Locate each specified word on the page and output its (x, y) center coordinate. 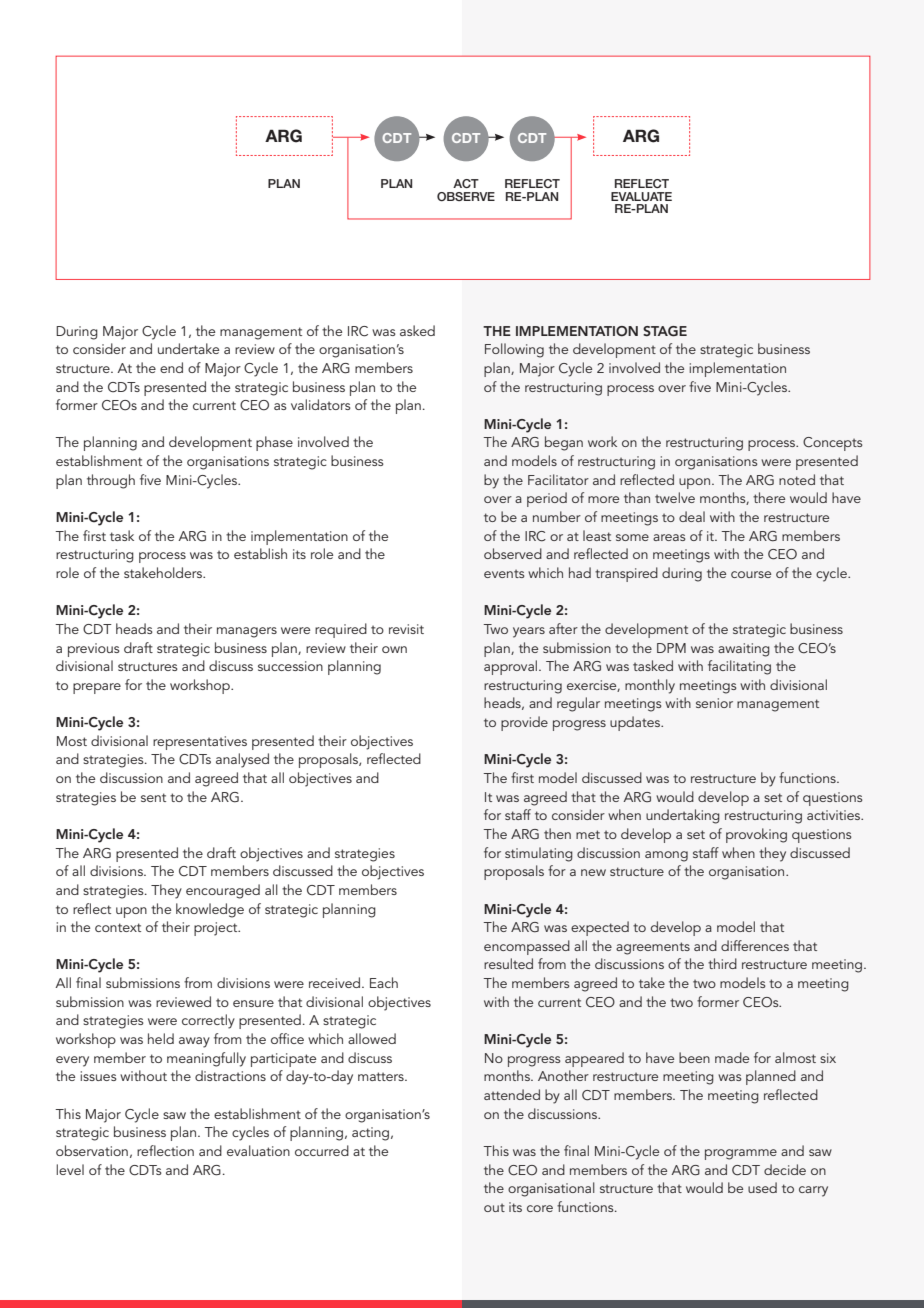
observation (92, 1150)
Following (514, 350)
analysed (242, 760)
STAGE (665, 331)
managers (247, 632)
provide (524, 723)
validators (321, 404)
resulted (508, 963)
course (751, 574)
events (504, 574)
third (722, 963)
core (540, 1208)
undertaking (683, 816)
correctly (208, 1021)
